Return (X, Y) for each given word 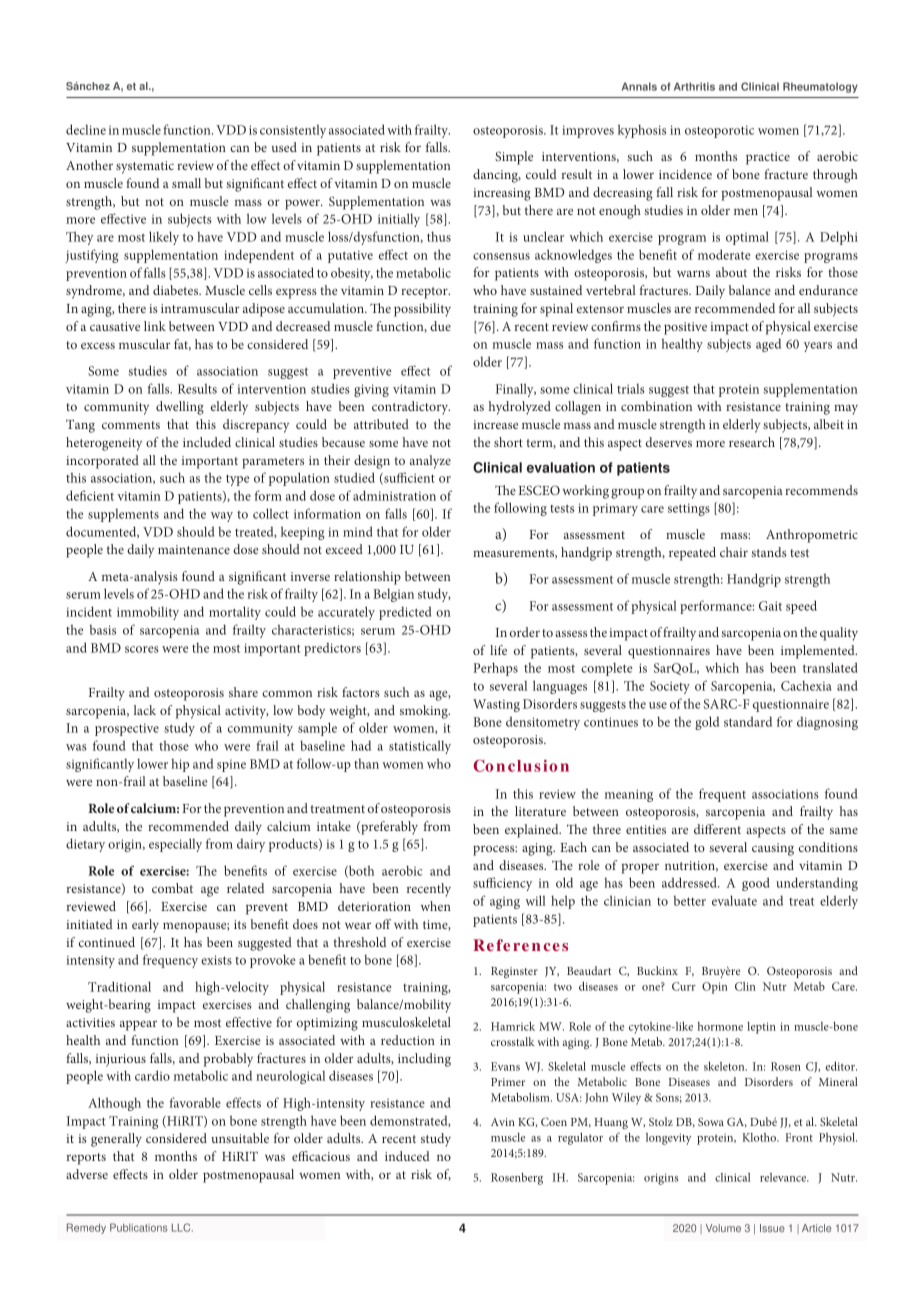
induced (407, 1156)
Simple (514, 158)
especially (175, 845)
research (752, 442)
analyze (430, 462)
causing (773, 849)
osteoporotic (719, 131)
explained (533, 831)
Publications (138, 1227)
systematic (145, 167)
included (207, 442)
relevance (784, 1177)
